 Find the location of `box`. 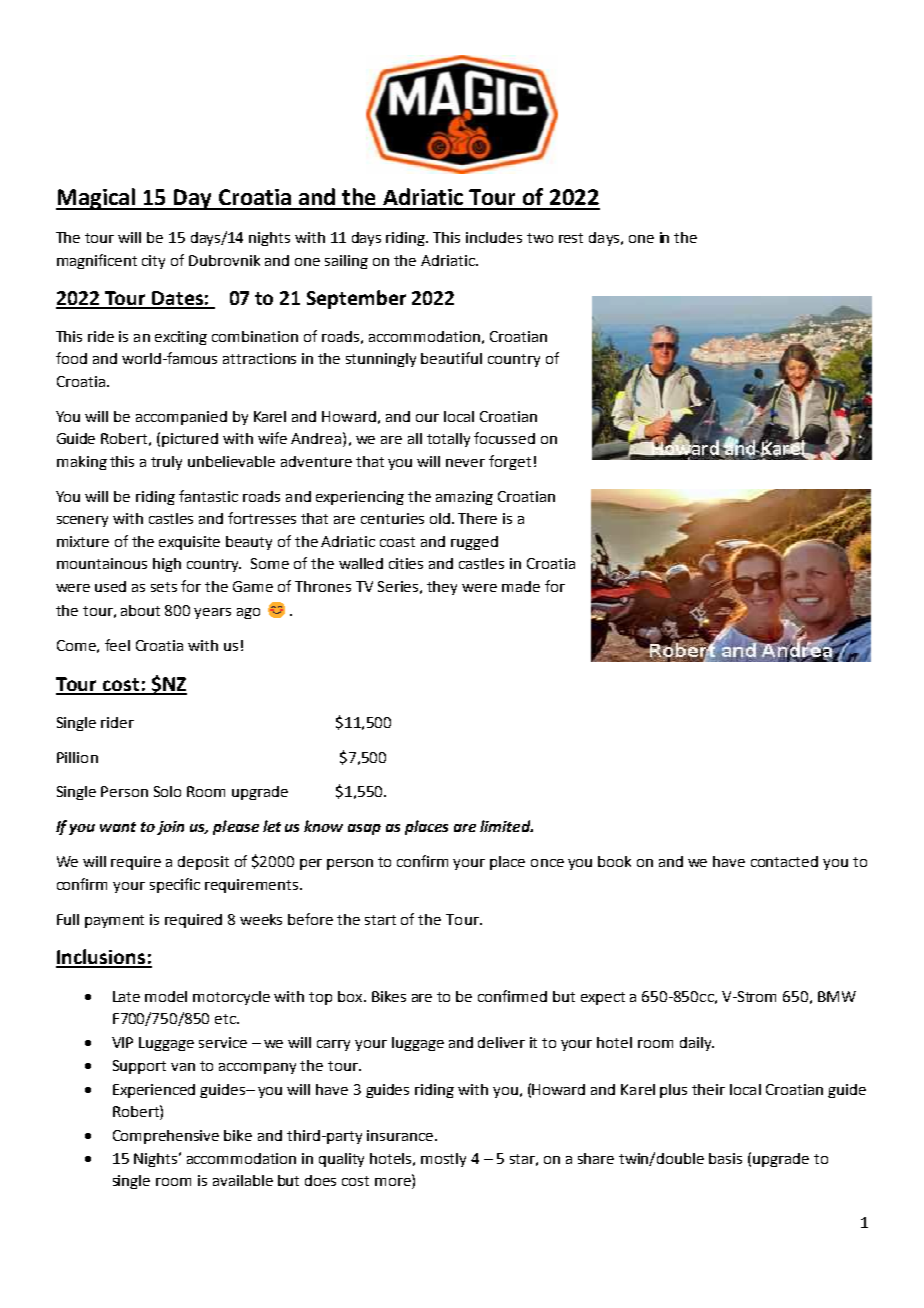

box is located at coordinates (351, 996).
